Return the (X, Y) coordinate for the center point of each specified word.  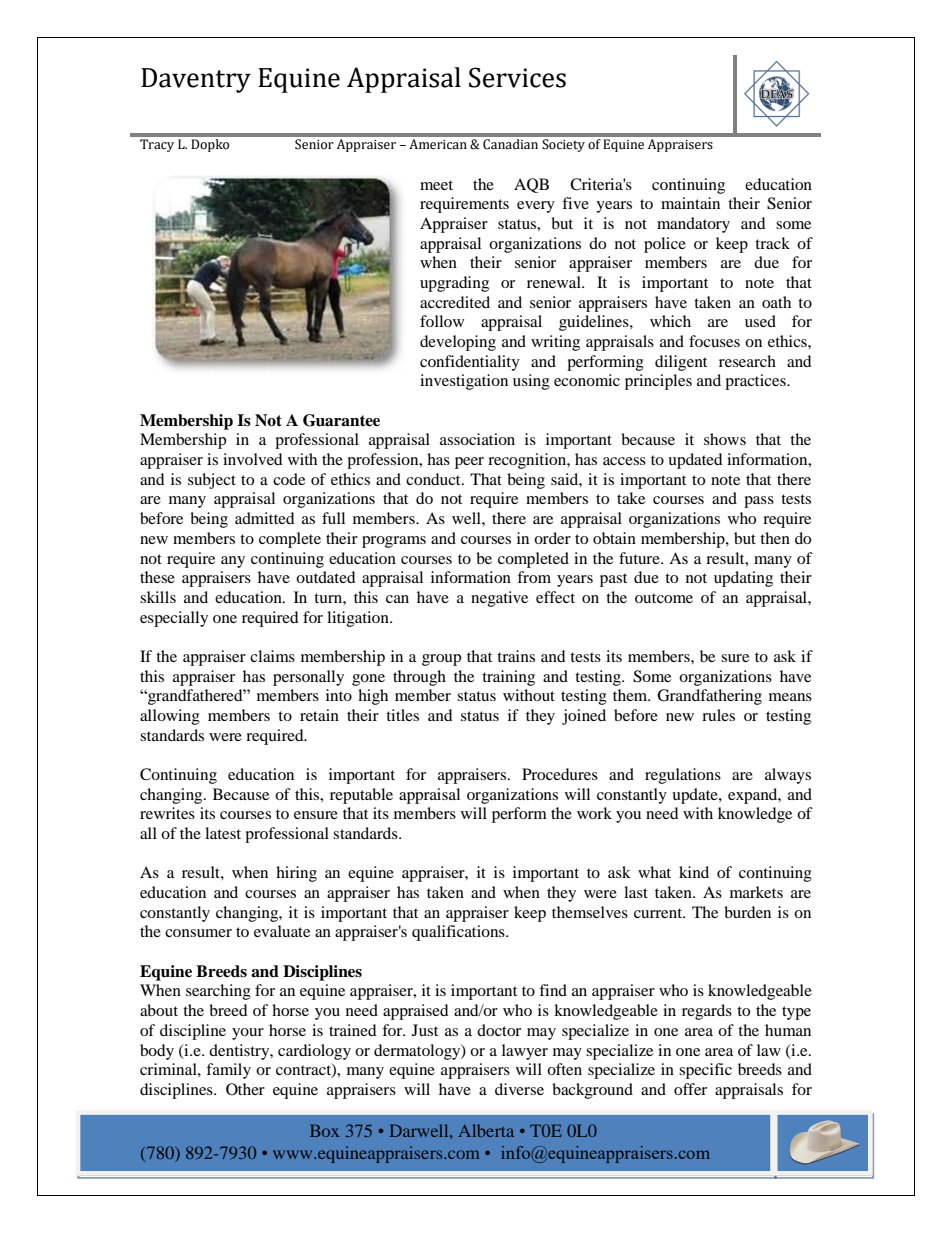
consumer (198, 933)
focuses (714, 341)
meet (436, 185)
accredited (455, 302)
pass (759, 502)
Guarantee (341, 420)
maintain (690, 203)
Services (517, 77)
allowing (170, 717)
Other (245, 1089)
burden (747, 912)
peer (469, 463)
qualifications (459, 933)
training (508, 678)
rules (718, 715)
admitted (265, 518)
